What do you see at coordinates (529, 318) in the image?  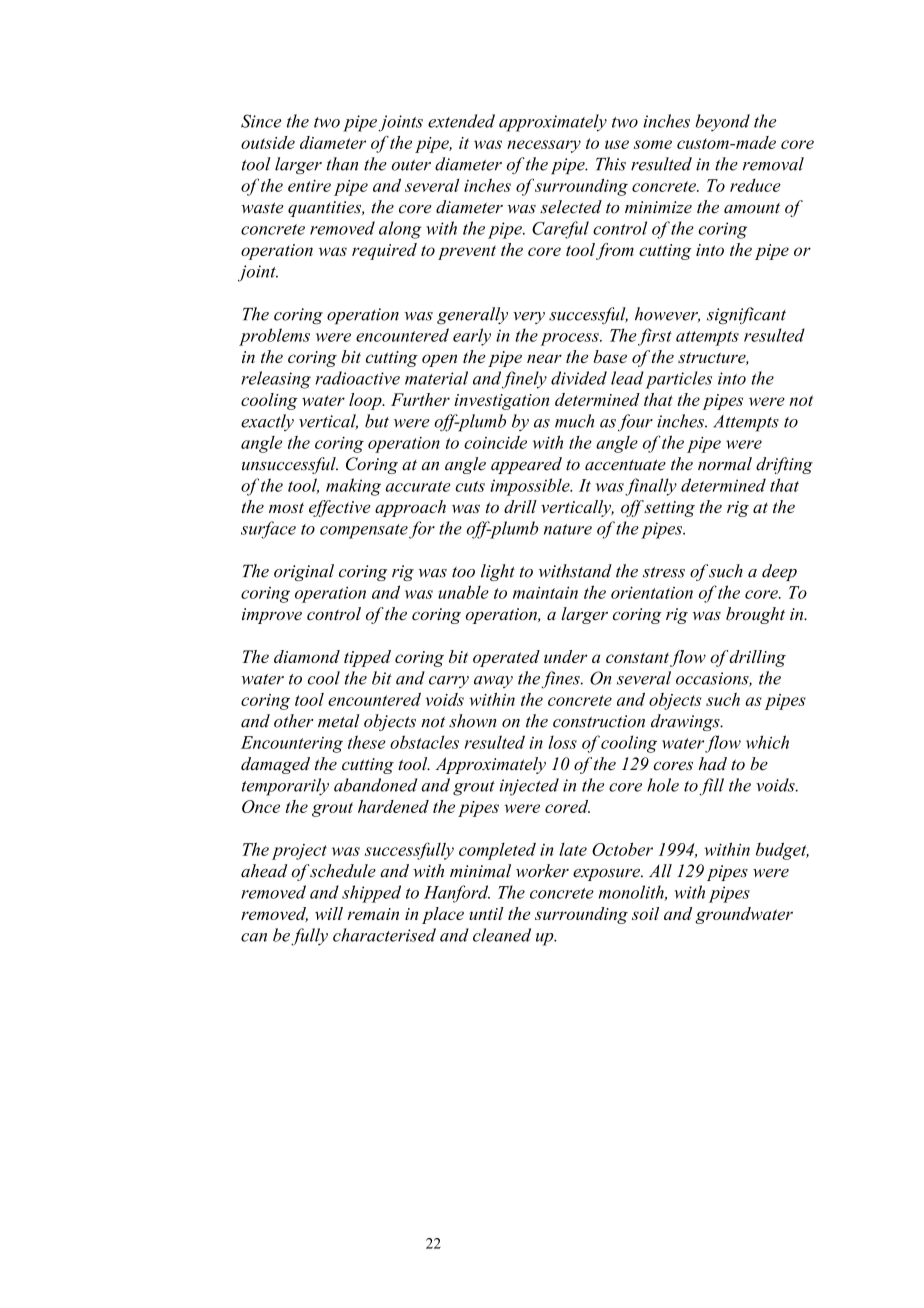 I see `very` at bounding box center [529, 318].
